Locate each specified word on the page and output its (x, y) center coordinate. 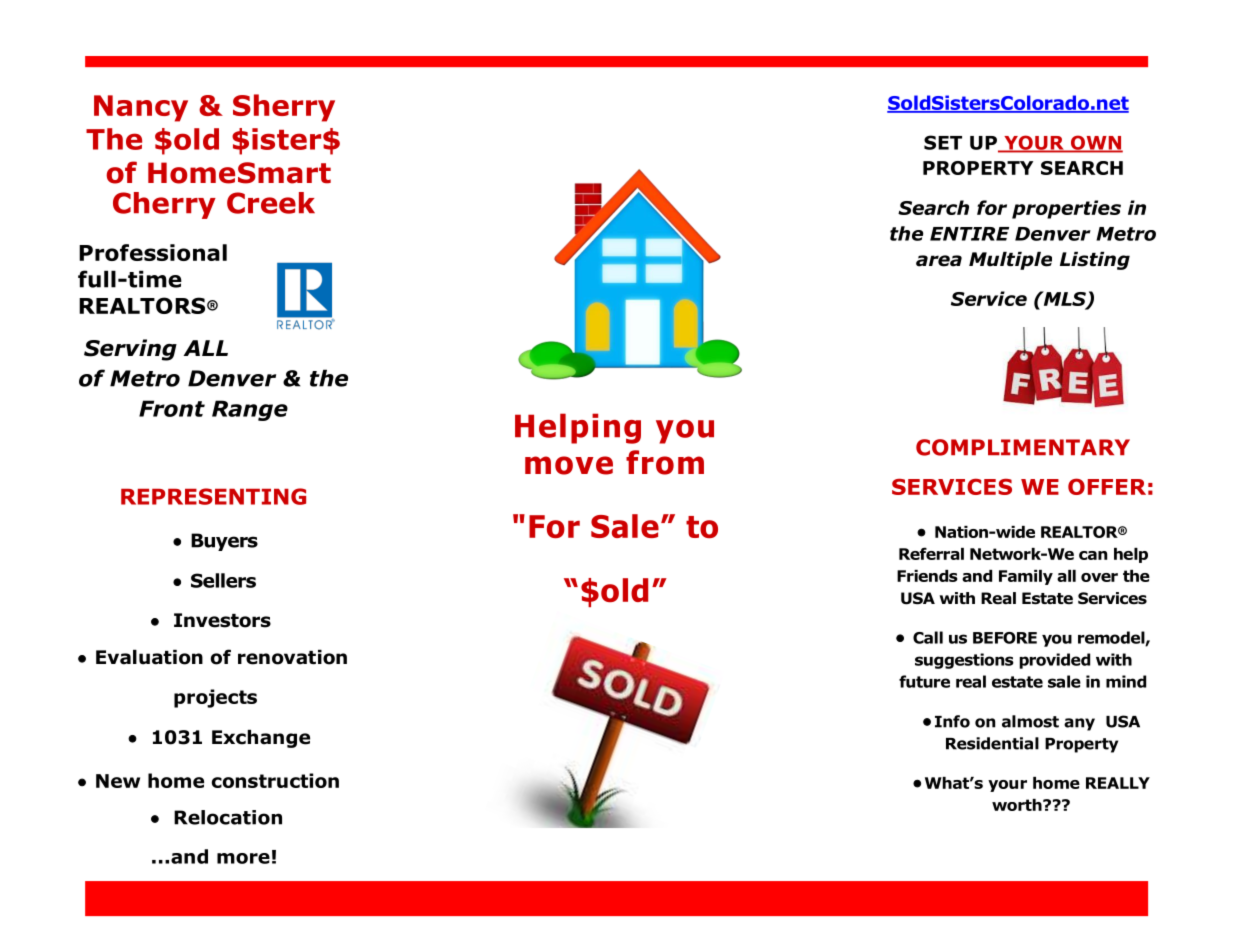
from (665, 462)
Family (1026, 577)
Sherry (284, 108)
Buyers (224, 542)
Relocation (228, 817)
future (924, 681)
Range (250, 410)
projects (215, 698)
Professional (153, 252)
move (569, 465)
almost (1030, 721)
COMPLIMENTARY (1023, 447)
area (939, 261)
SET (943, 142)
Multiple (1010, 261)
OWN (1095, 143)
